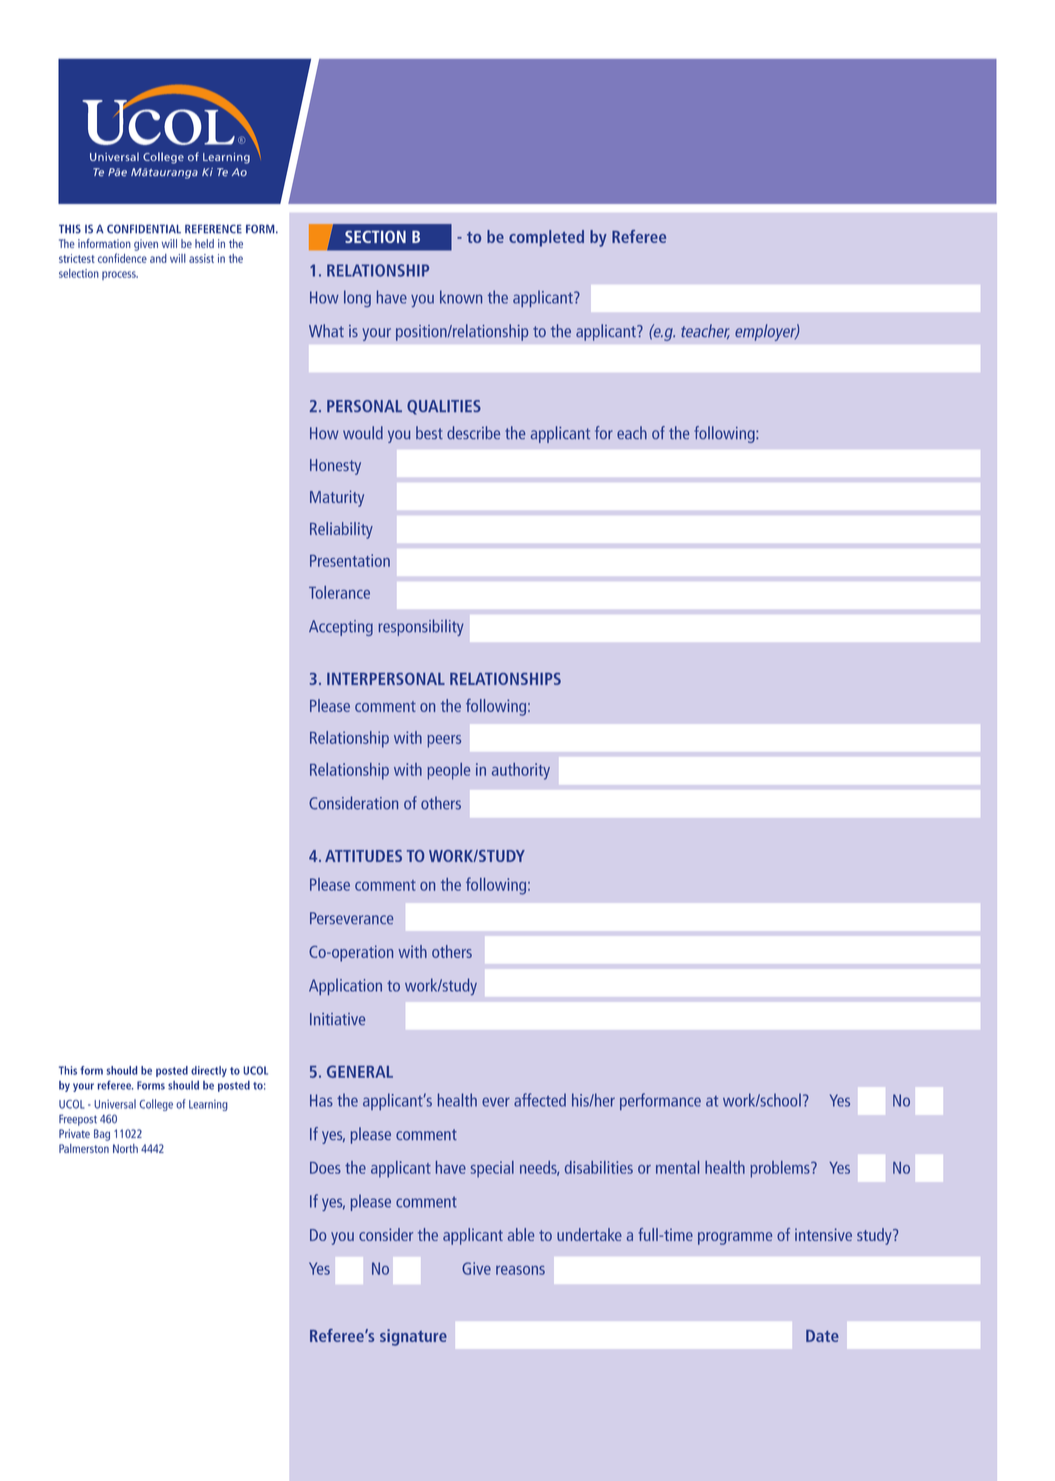 This screenshot has width=1055, height=1481. I want to click on able, so click(521, 1234).
